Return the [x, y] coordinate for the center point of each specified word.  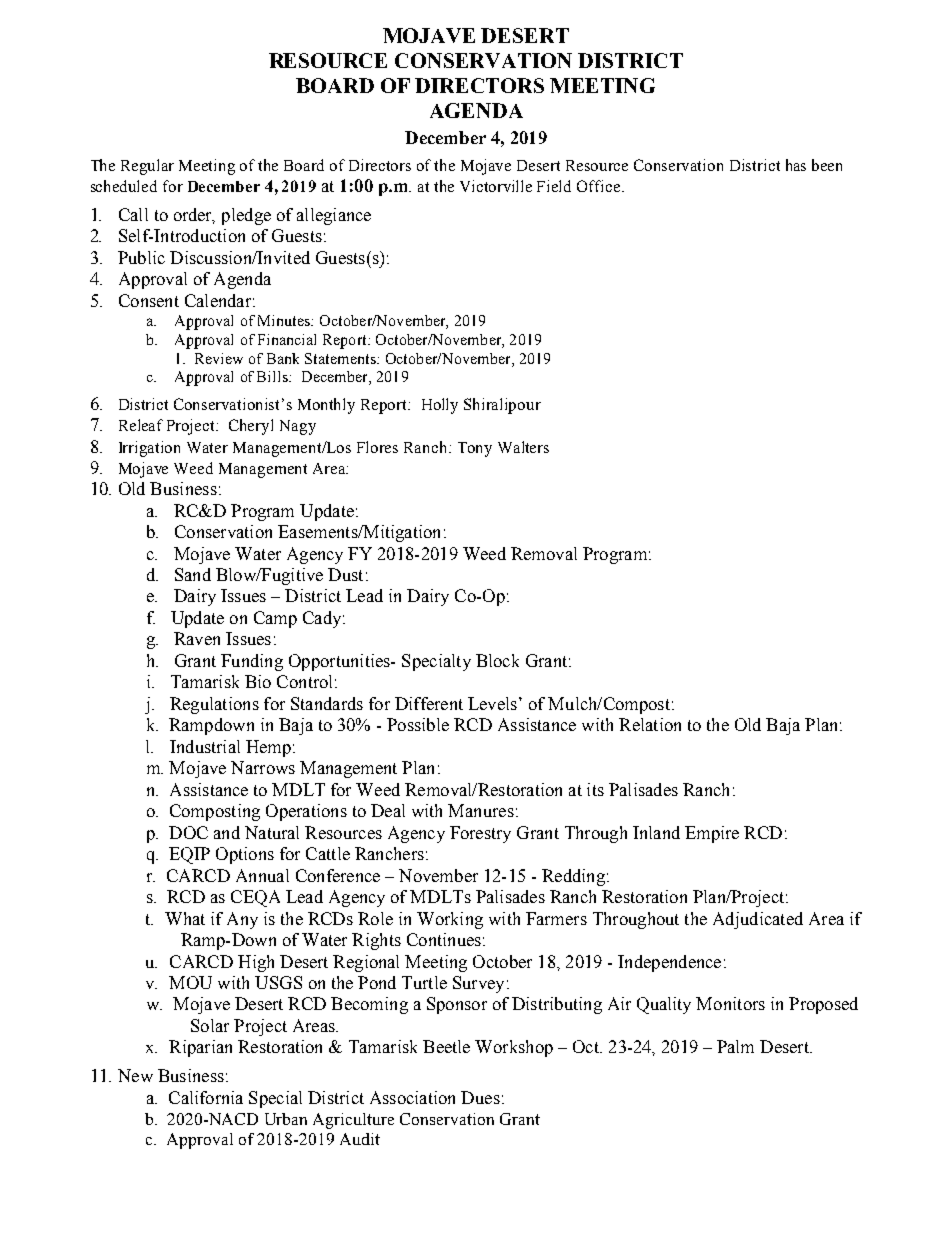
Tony [475, 449]
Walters [523, 447]
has [796, 165]
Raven [197, 638]
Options [245, 855]
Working [450, 920]
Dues [480, 1097]
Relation [650, 724]
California [206, 1097]
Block [497, 660]
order [194, 215]
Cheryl [251, 427]
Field [554, 186]
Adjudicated [758, 920]
